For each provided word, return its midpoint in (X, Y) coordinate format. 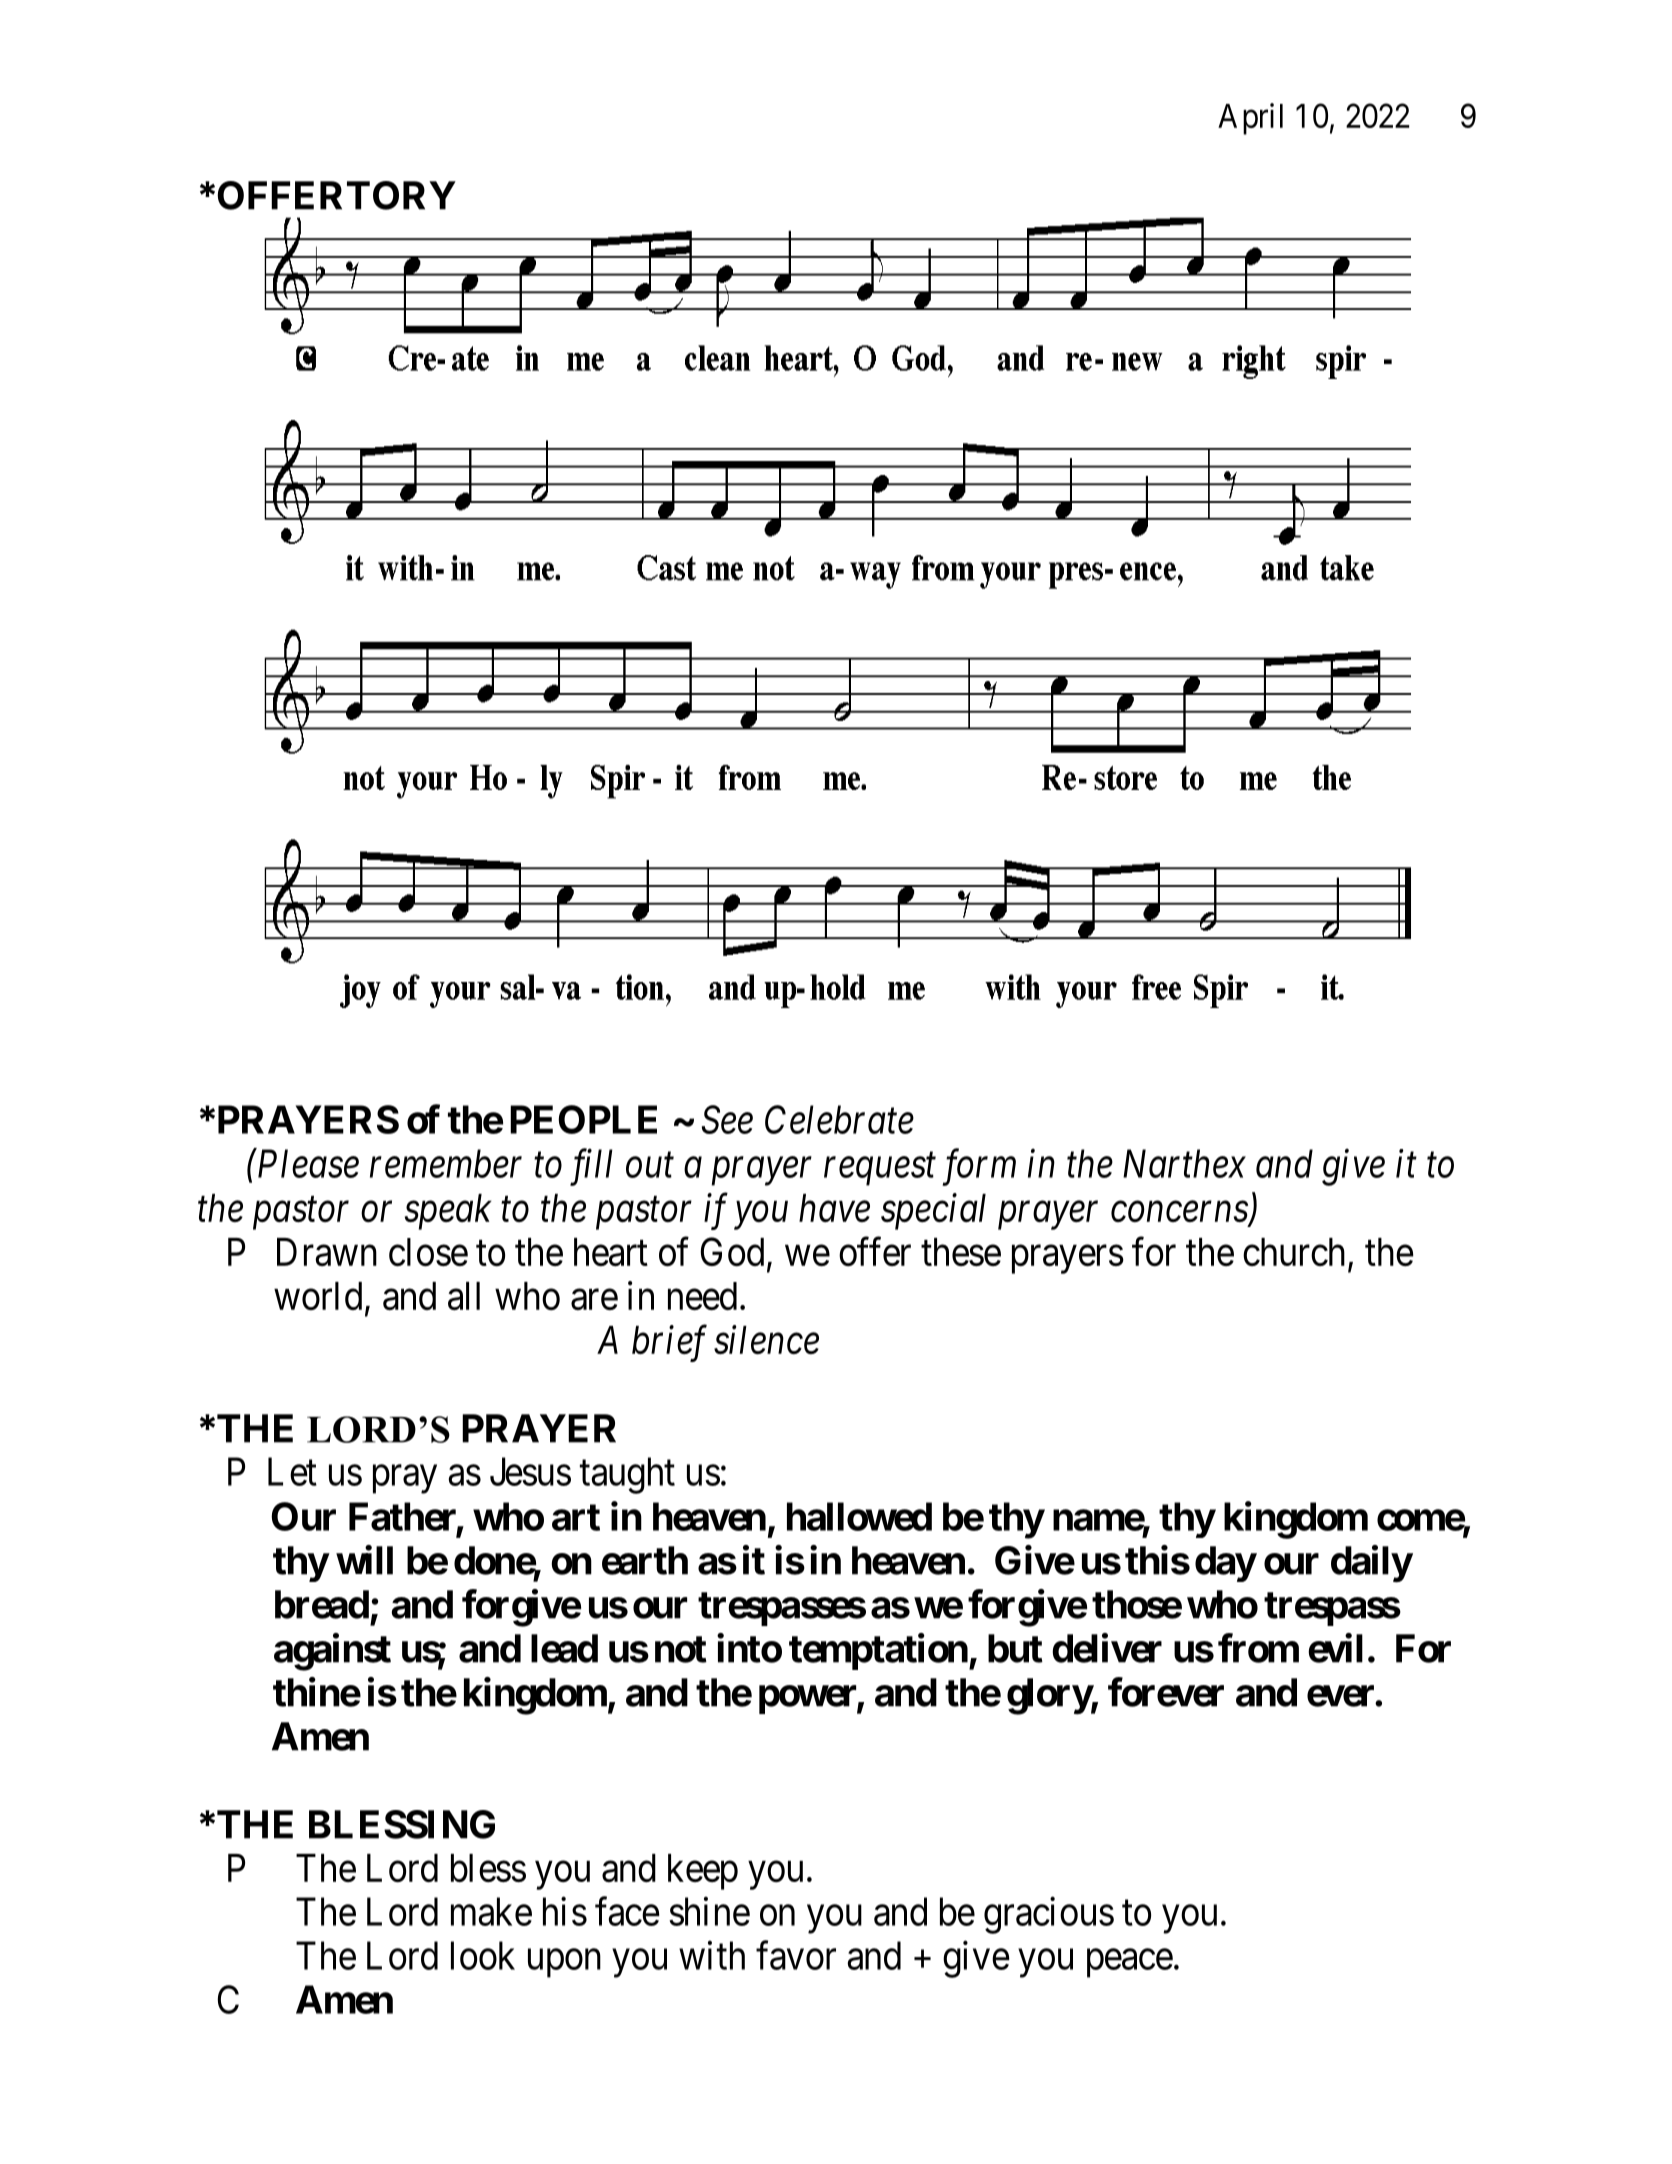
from (1258, 1648)
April (1250, 119)
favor (796, 1955)
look (483, 1955)
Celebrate (839, 1119)
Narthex (1184, 1163)
